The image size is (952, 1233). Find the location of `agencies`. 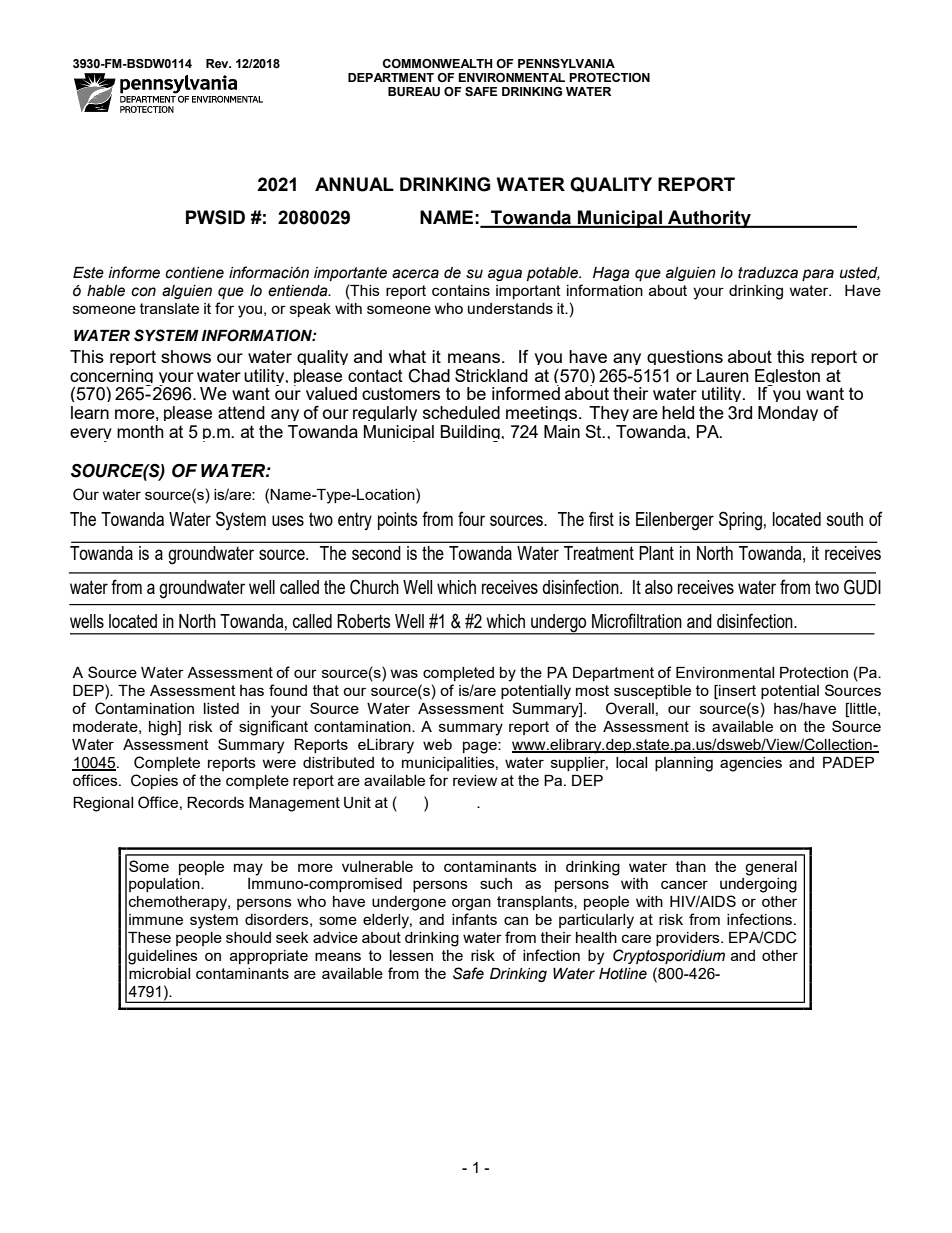

agencies is located at coordinates (751, 764).
